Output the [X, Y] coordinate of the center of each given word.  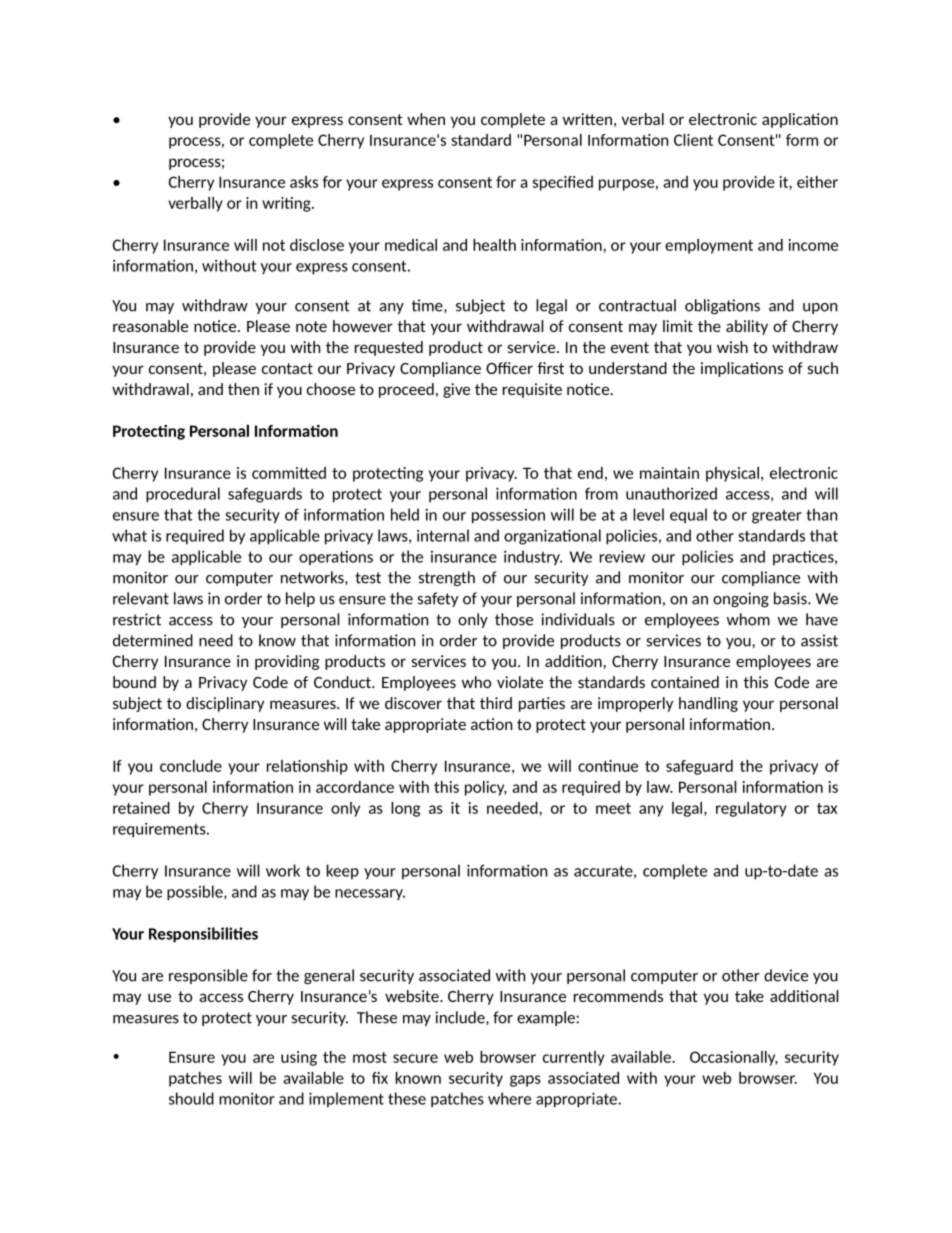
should [191, 1098]
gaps [525, 1081]
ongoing [741, 599]
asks [304, 182]
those [514, 619]
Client [693, 140]
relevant [141, 598]
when [426, 119]
